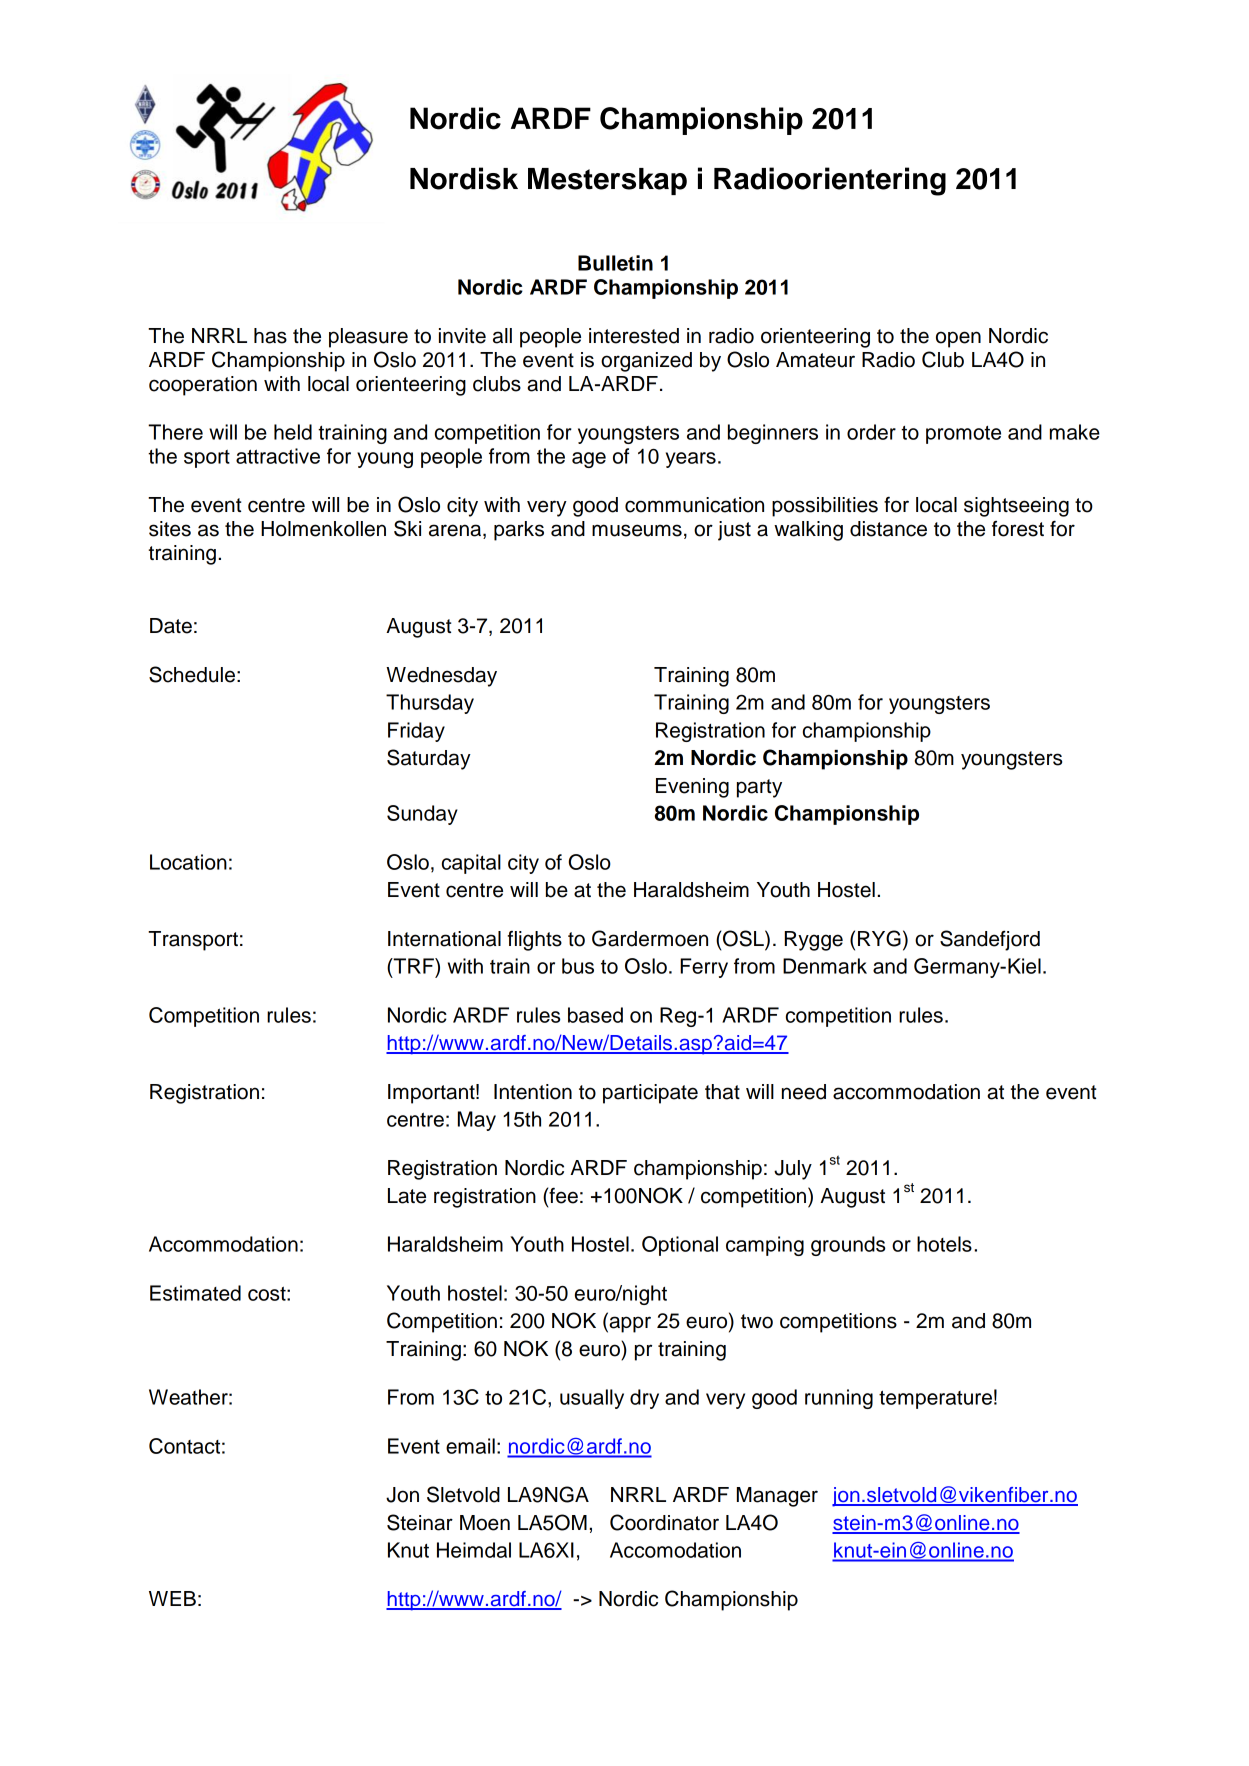 The height and width of the screenshot is (1766, 1249). What do you see at coordinates (270, 336) in the screenshot?
I see `has` at bounding box center [270, 336].
